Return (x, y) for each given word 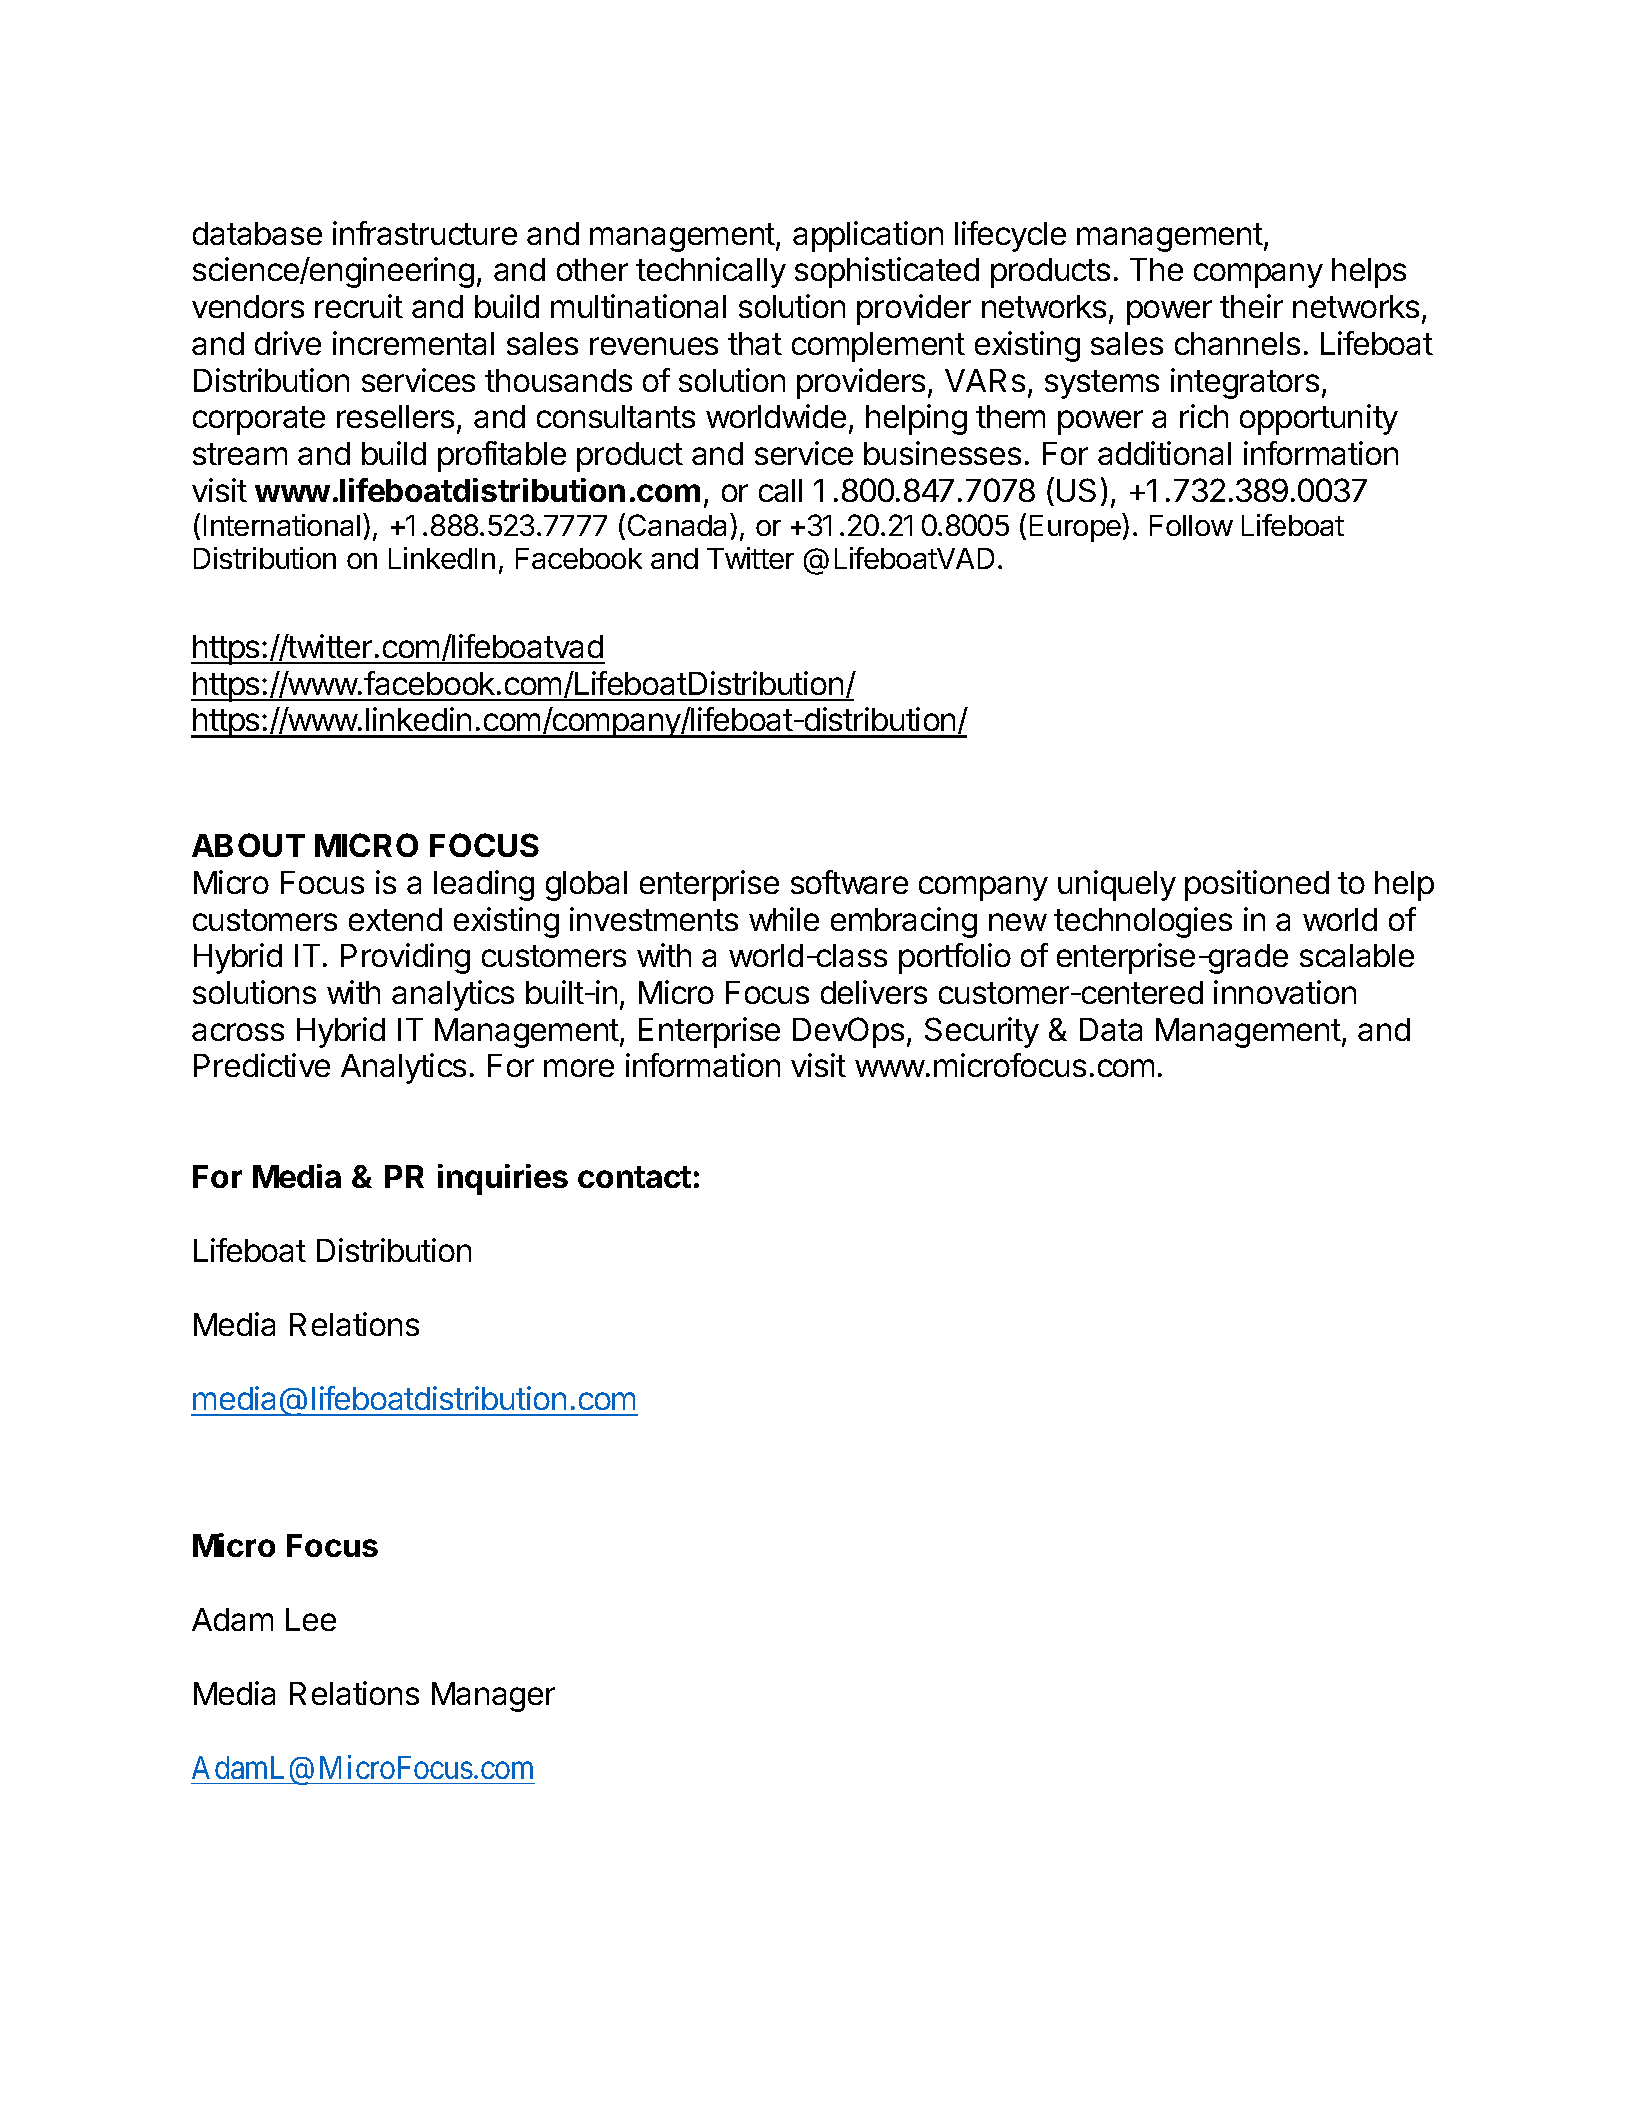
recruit (359, 306)
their (1251, 306)
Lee (311, 1619)
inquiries (503, 1179)
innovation (1285, 992)
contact (634, 1177)
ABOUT (248, 845)
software (849, 882)
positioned (1257, 885)
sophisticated (887, 272)
